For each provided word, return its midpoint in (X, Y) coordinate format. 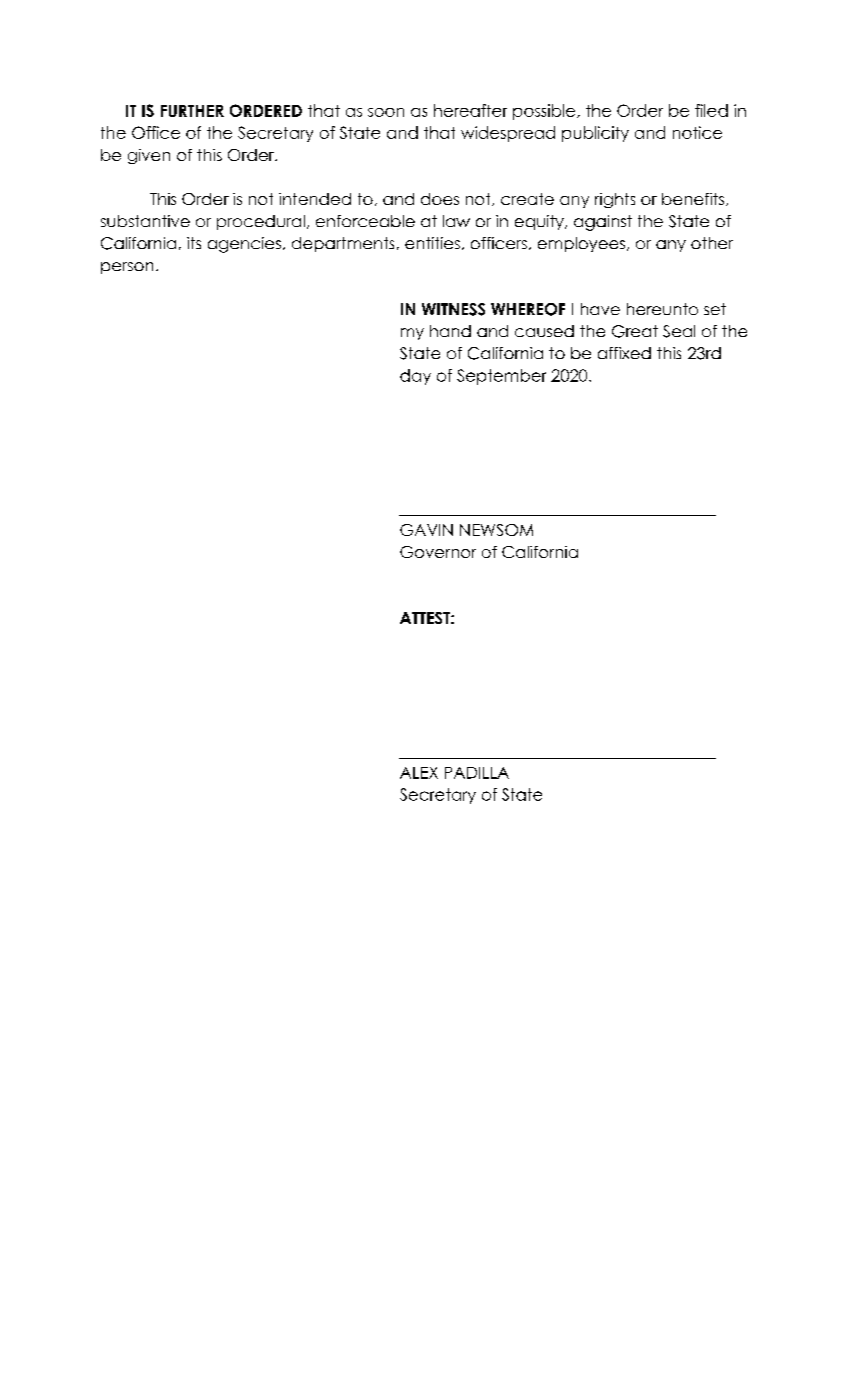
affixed (624, 353)
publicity (595, 134)
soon (386, 112)
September (501, 377)
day (415, 377)
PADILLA (477, 773)
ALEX (419, 773)
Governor (438, 552)
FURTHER (192, 111)
